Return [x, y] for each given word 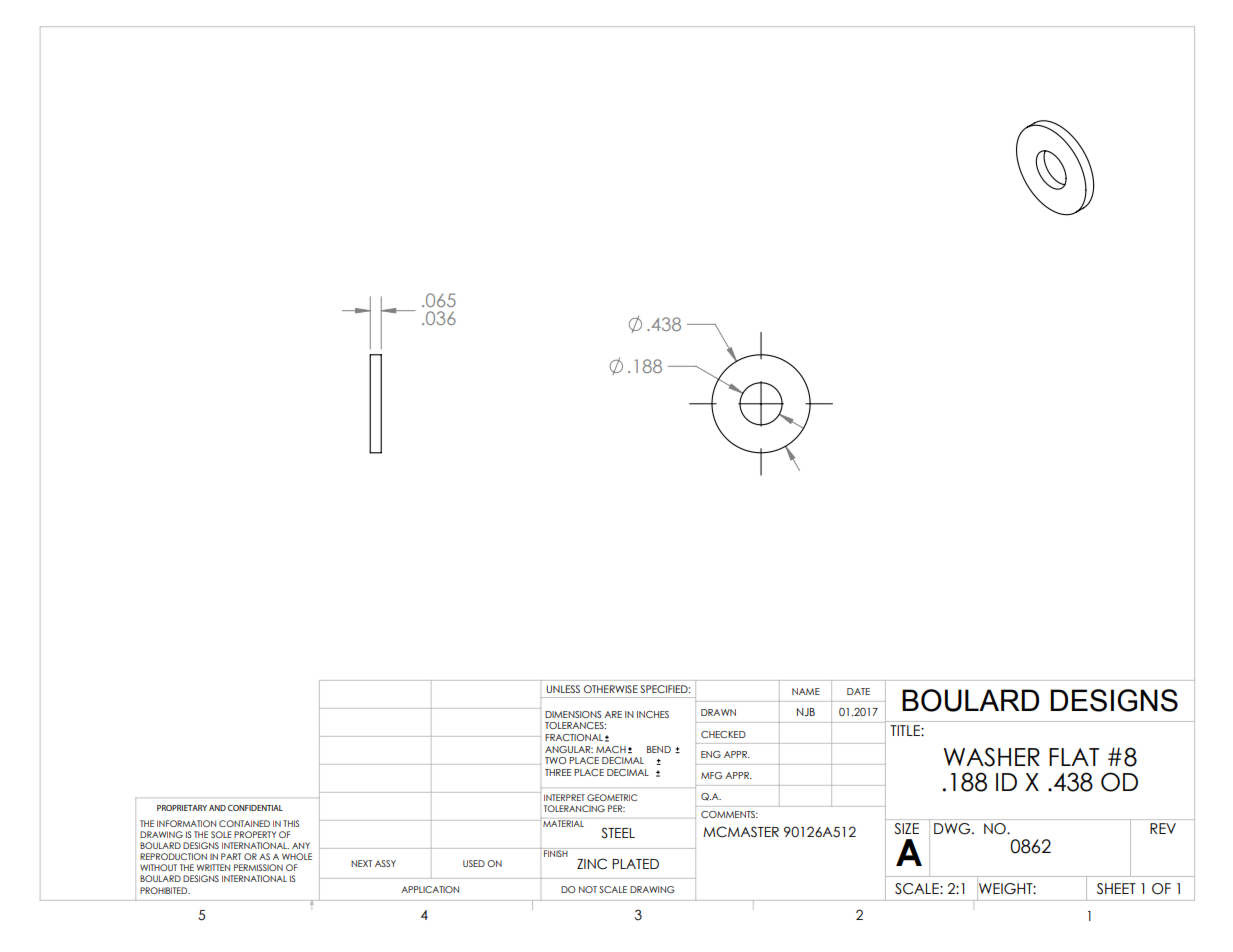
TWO [555, 760]
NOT [588, 889]
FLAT [1074, 757]
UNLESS [563, 689]
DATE [858, 691]
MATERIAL [563, 823]
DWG [953, 829]
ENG [711, 754]
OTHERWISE [611, 689]
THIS [291, 823]
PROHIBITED [165, 890]
